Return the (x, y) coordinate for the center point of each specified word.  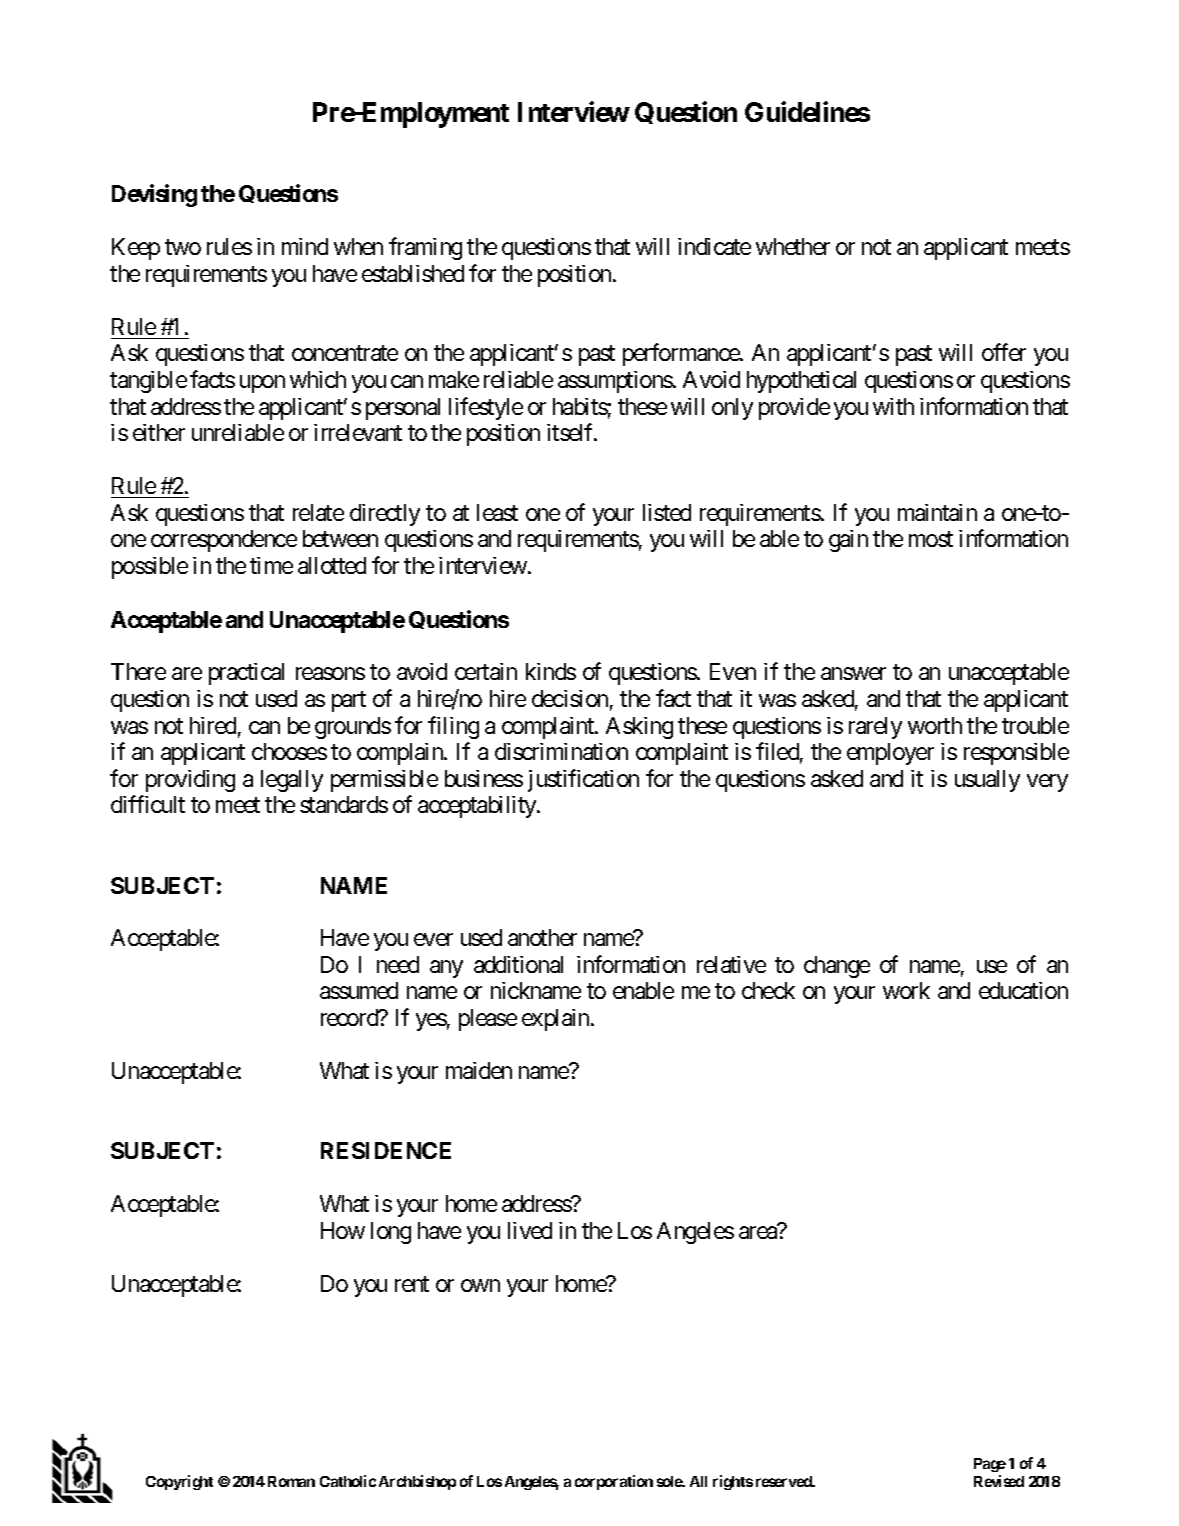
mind (305, 246)
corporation (614, 1482)
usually (987, 781)
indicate (714, 246)
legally (292, 781)
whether (793, 246)
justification (583, 780)
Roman (291, 1481)
